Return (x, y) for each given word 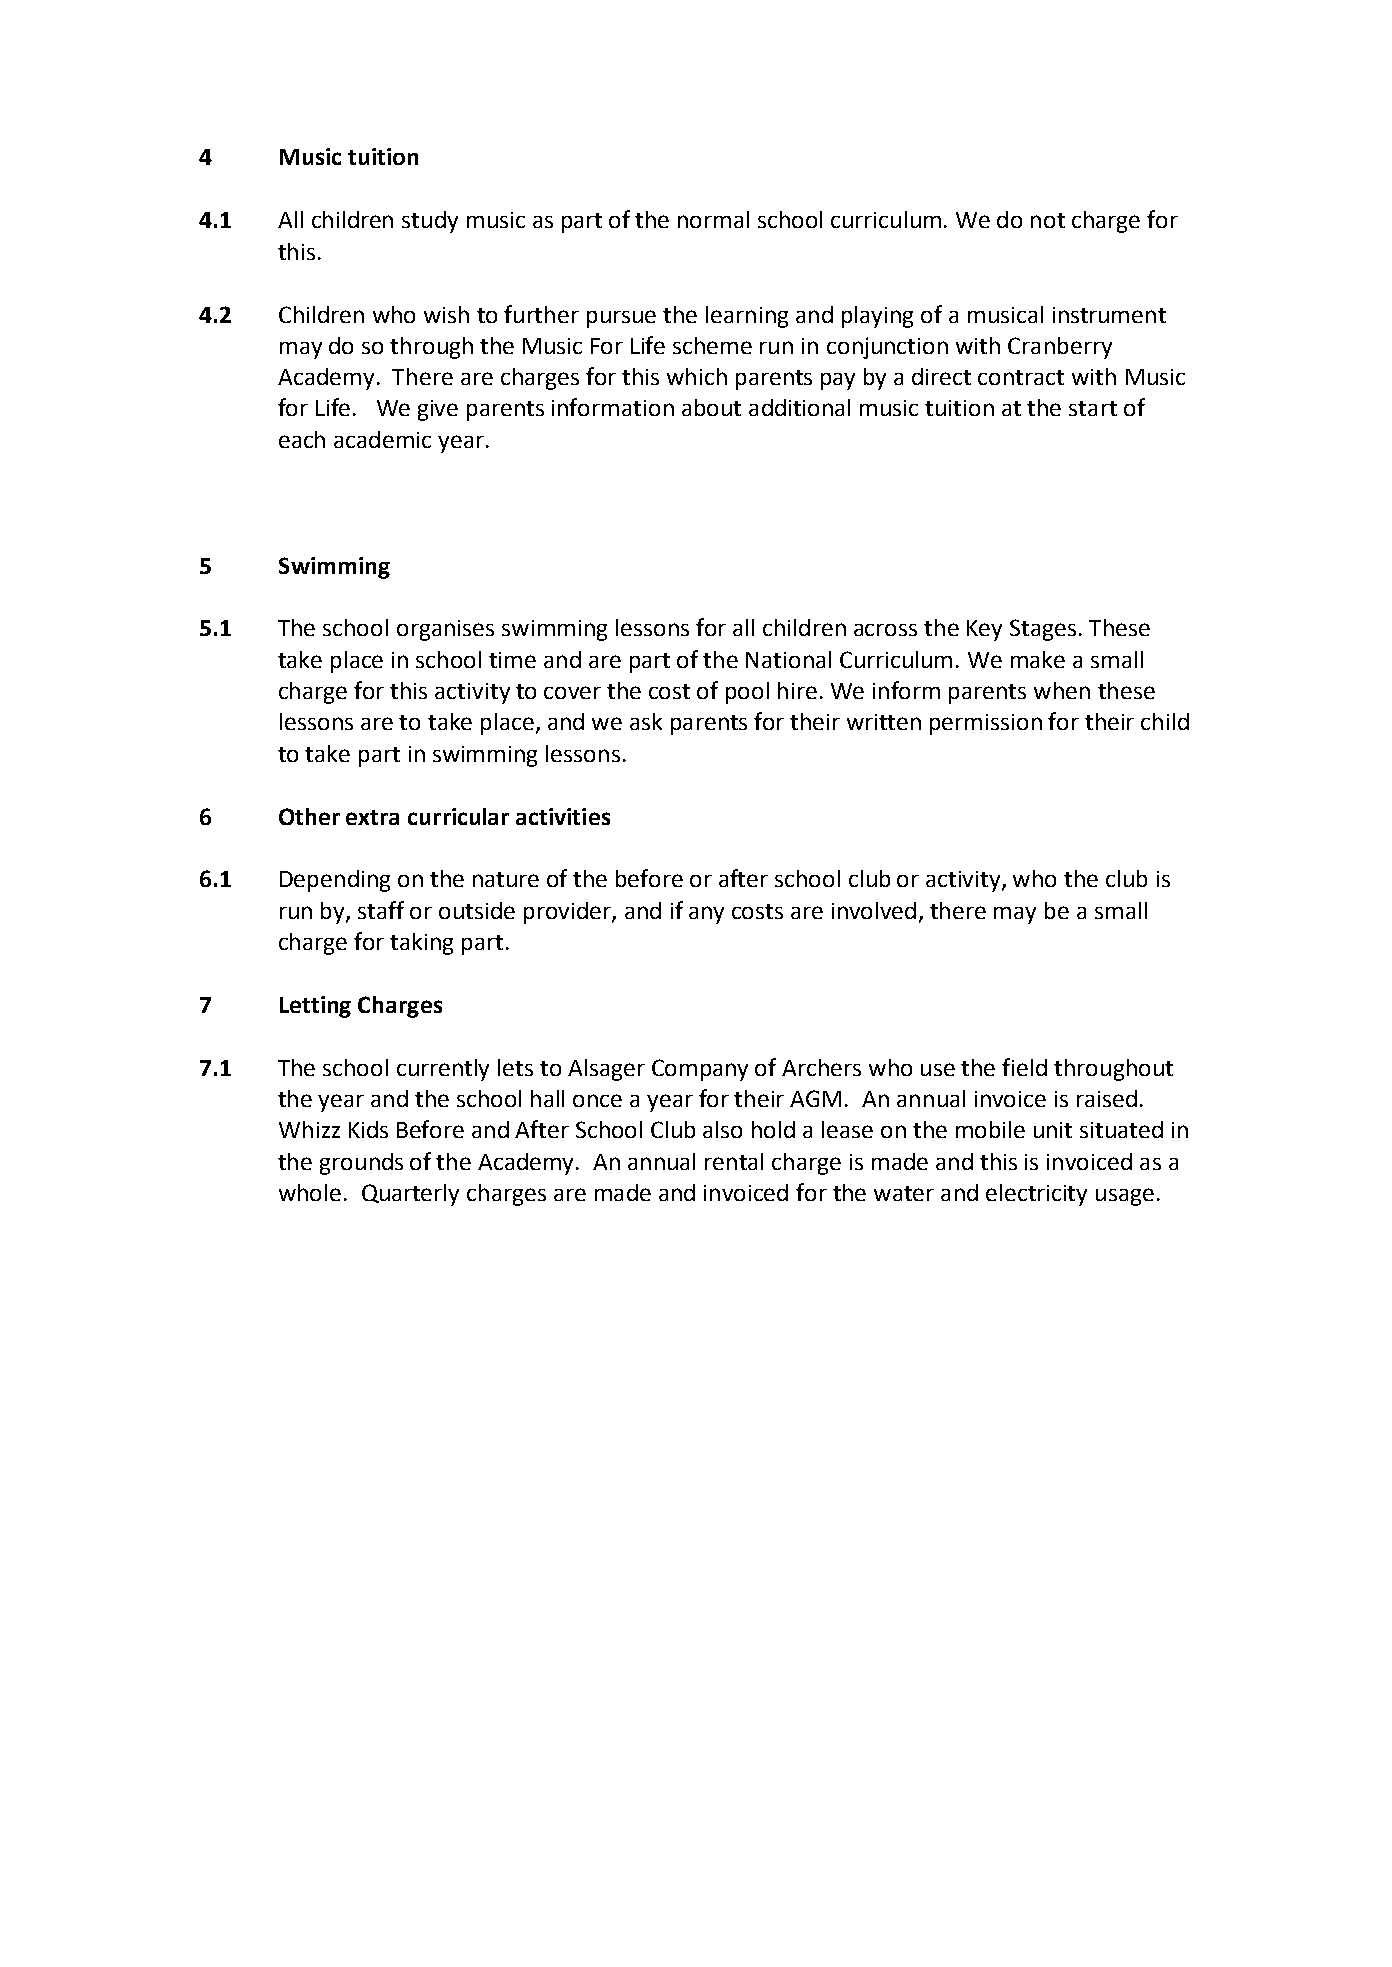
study (430, 222)
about (711, 407)
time (512, 660)
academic (382, 439)
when (1062, 690)
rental (734, 1161)
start (1093, 408)
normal (713, 219)
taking (421, 944)
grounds (361, 1164)
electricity (1036, 1195)
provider (568, 913)
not (1048, 220)
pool (747, 693)
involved (874, 910)
